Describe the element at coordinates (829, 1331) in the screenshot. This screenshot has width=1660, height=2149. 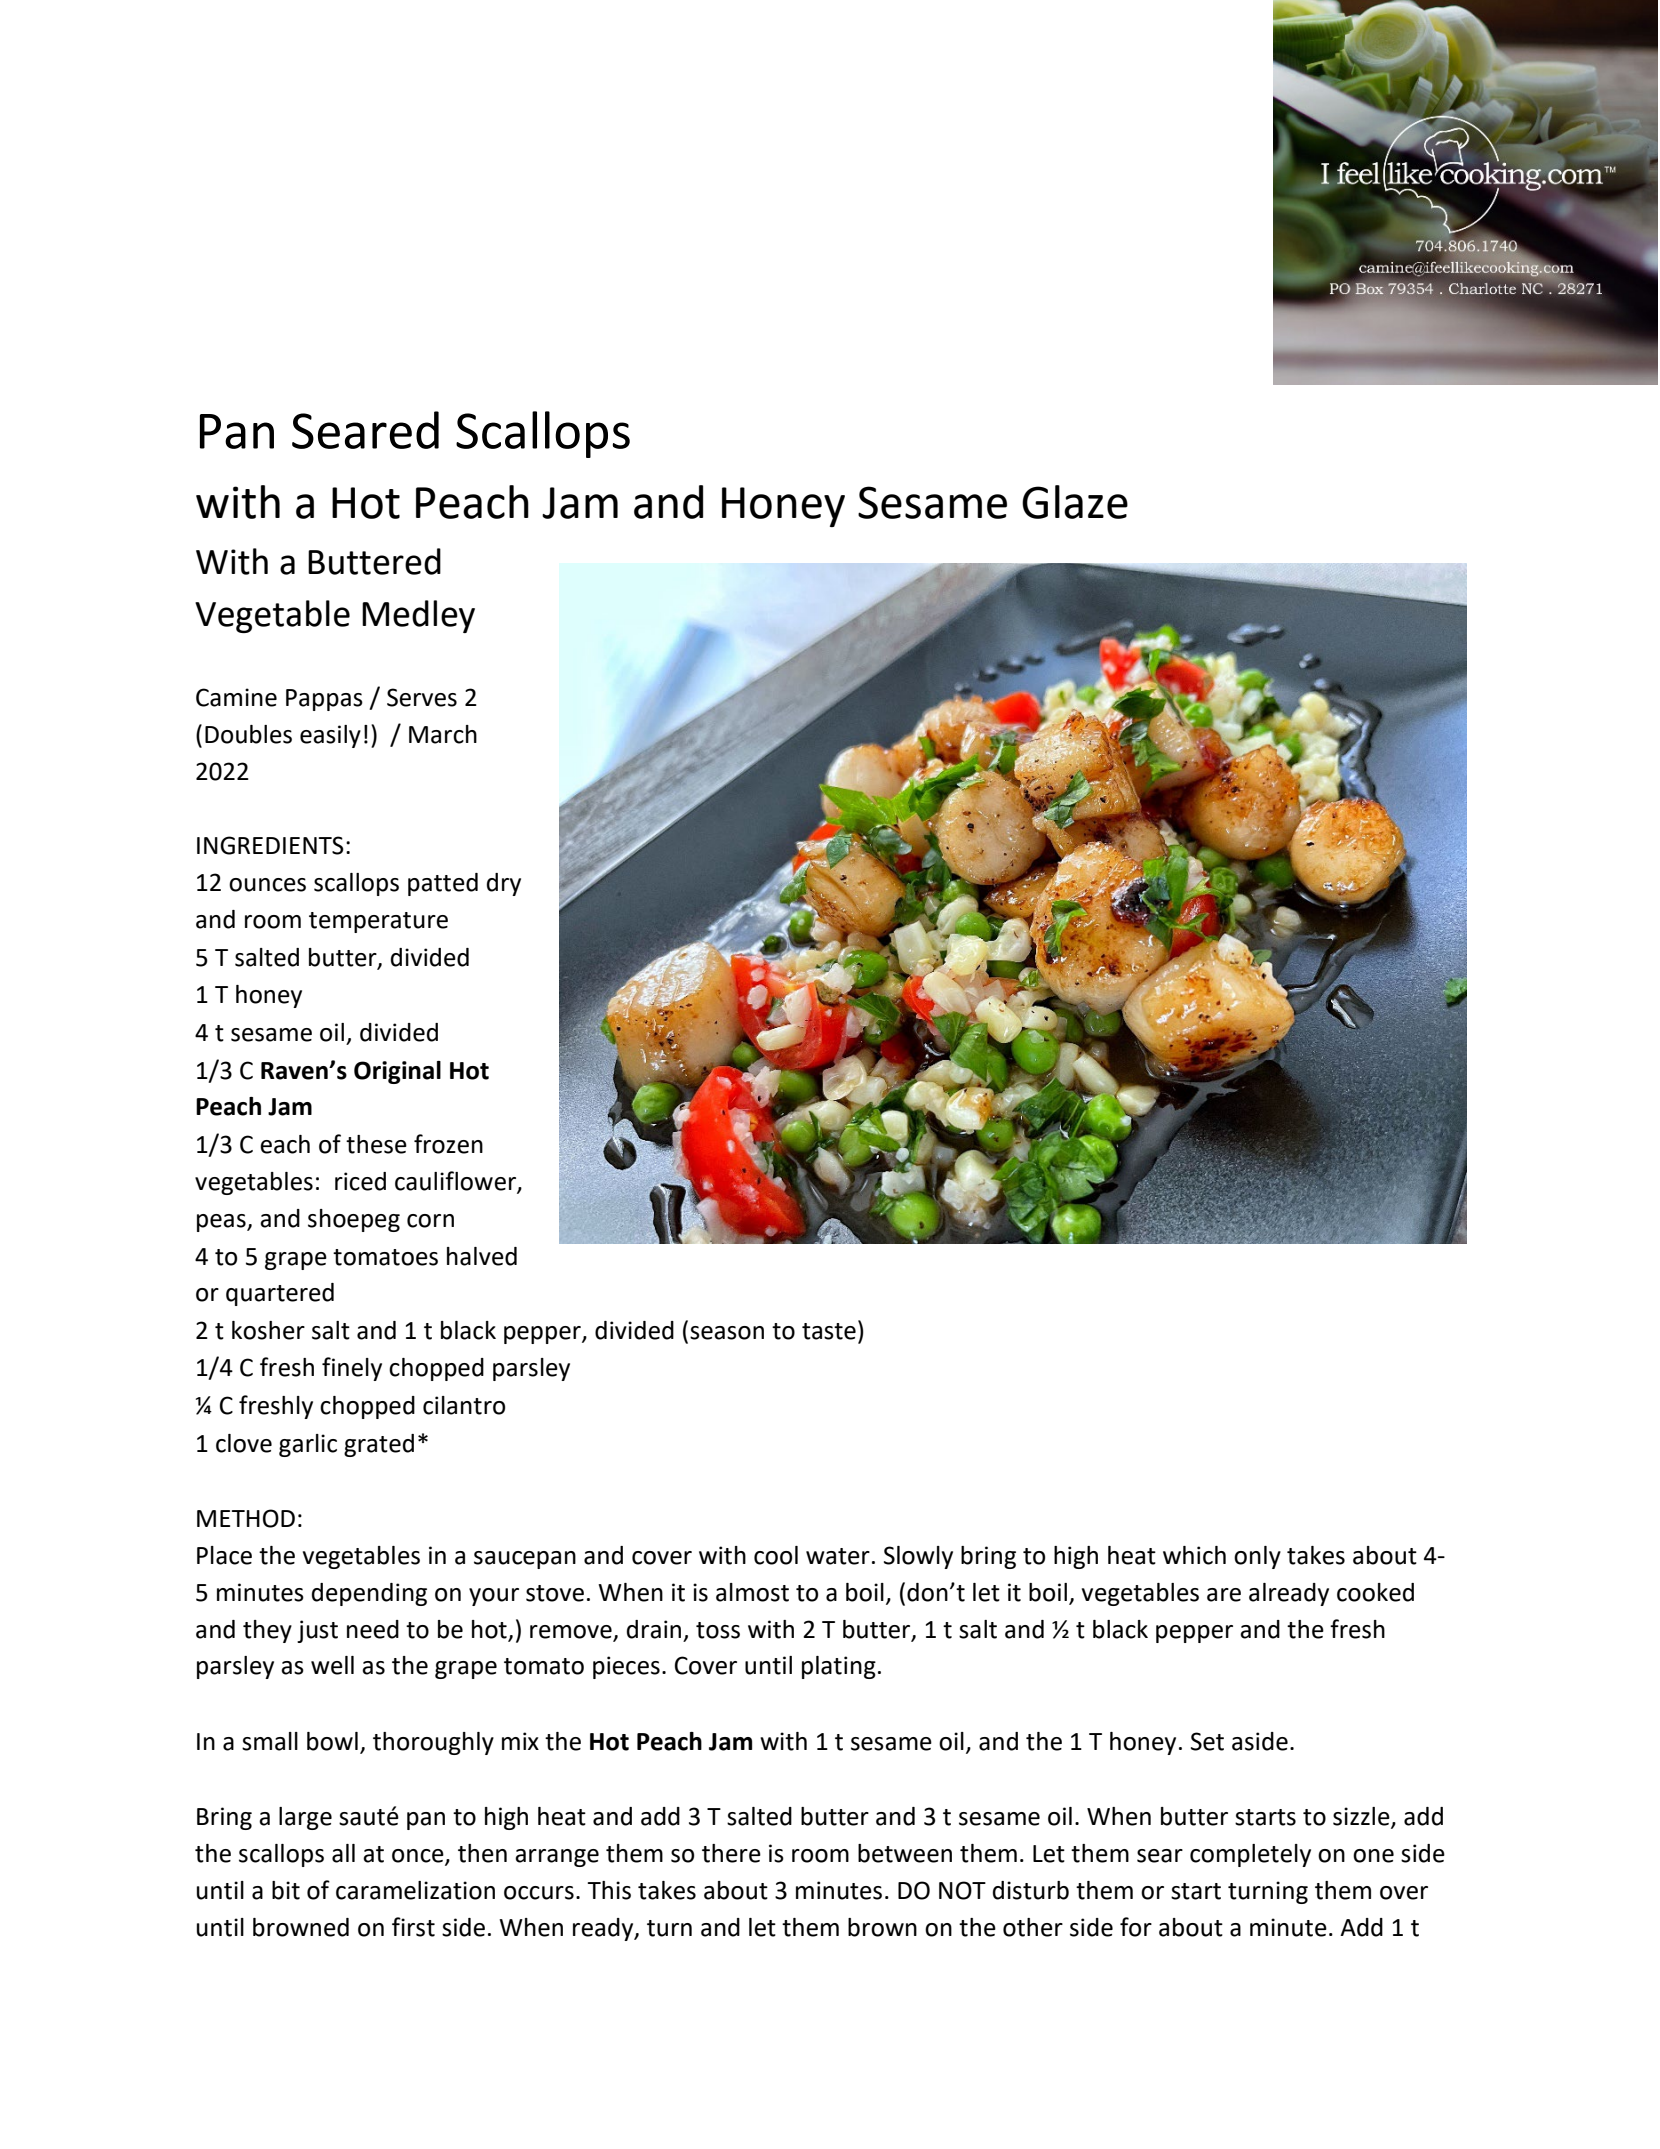
I see `taste` at that location.
